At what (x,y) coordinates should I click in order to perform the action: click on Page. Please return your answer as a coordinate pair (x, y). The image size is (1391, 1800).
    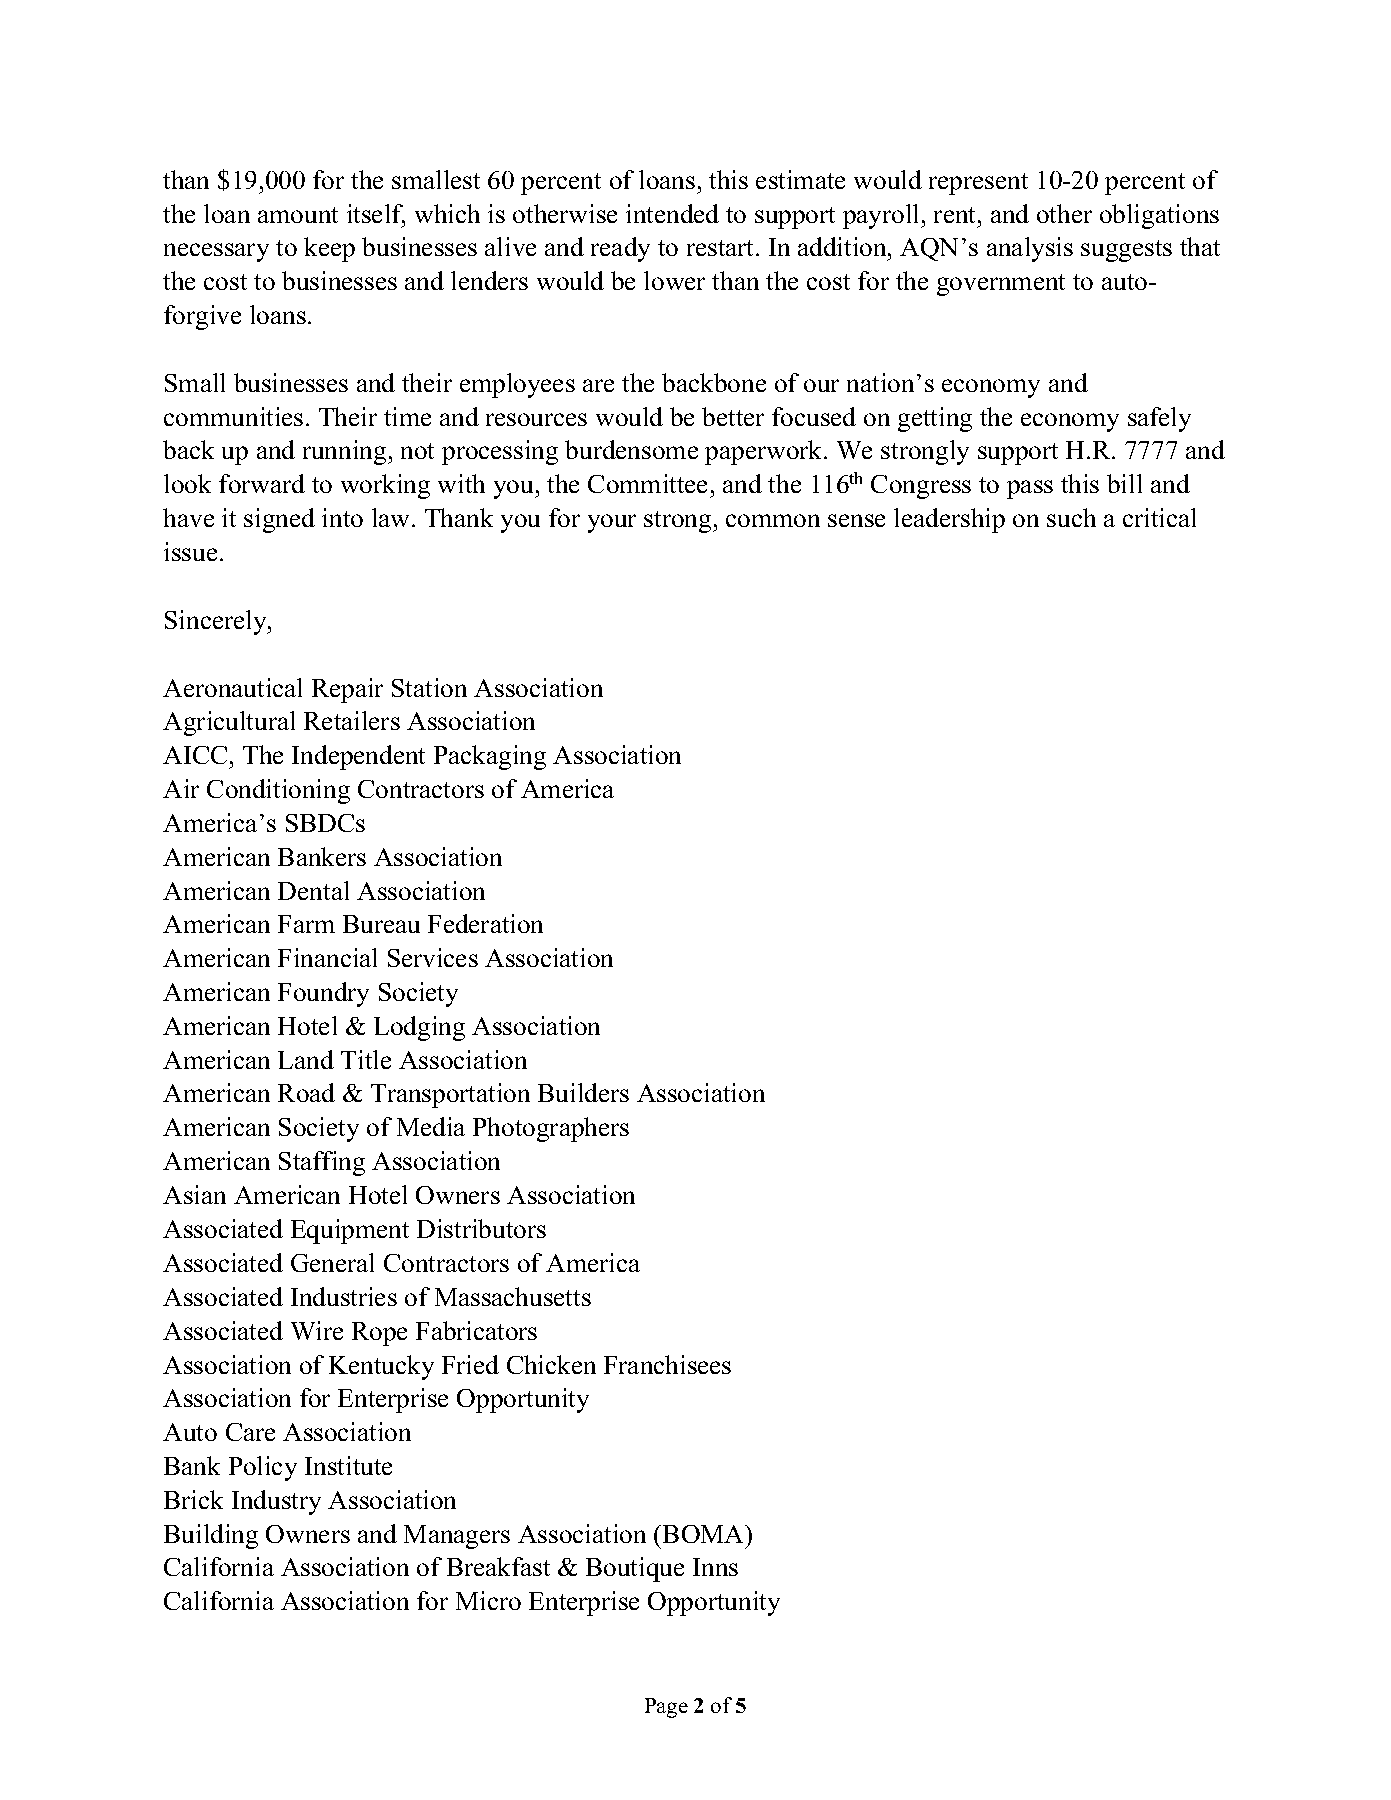
    Looking at the image, I should click on (666, 1708).
